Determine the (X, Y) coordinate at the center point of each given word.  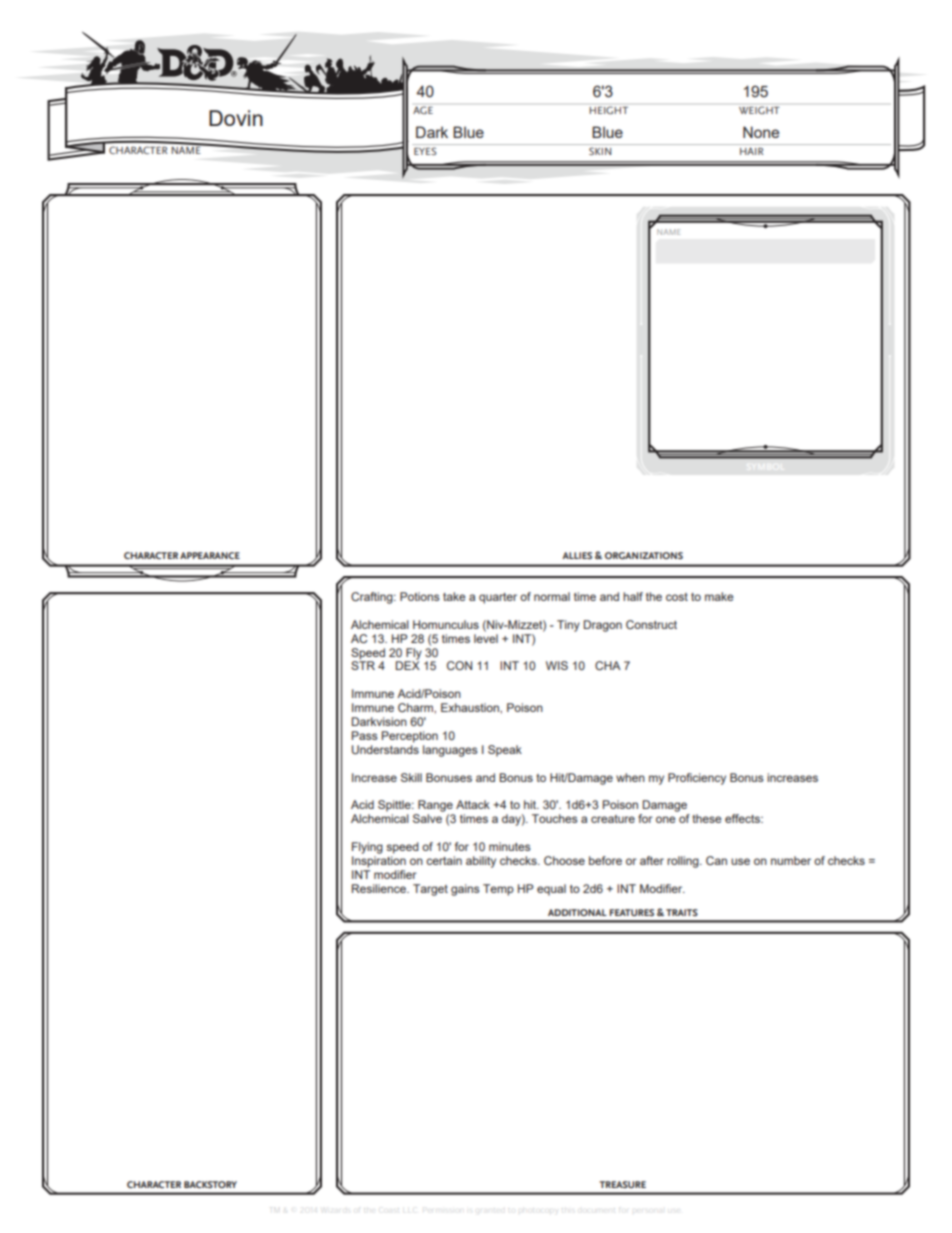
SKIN (600, 151)
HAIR (751, 151)
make (719, 596)
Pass (365, 735)
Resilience (380, 888)
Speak (505, 751)
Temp (498, 890)
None (761, 132)
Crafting (373, 598)
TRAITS (682, 912)
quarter (498, 598)
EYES (425, 151)
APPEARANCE (210, 555)
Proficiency (697, 779)
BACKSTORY (210, 1184)
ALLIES (577, 555)
